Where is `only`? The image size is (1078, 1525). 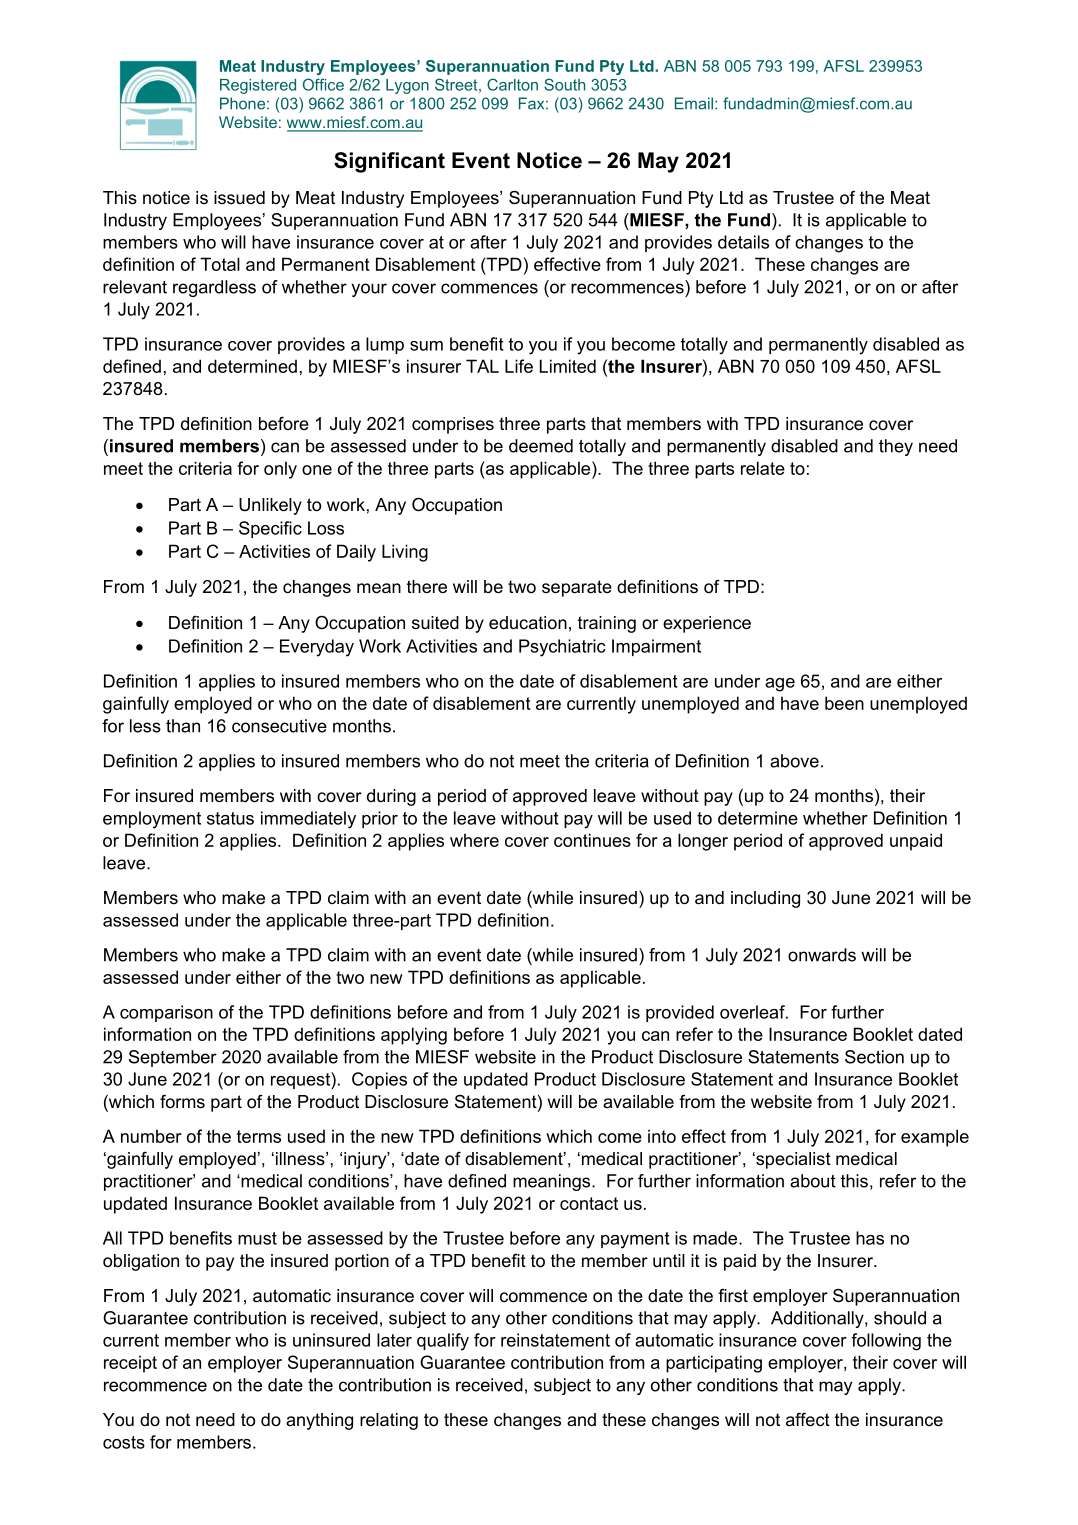 only is located at coordinates (280, 470).
